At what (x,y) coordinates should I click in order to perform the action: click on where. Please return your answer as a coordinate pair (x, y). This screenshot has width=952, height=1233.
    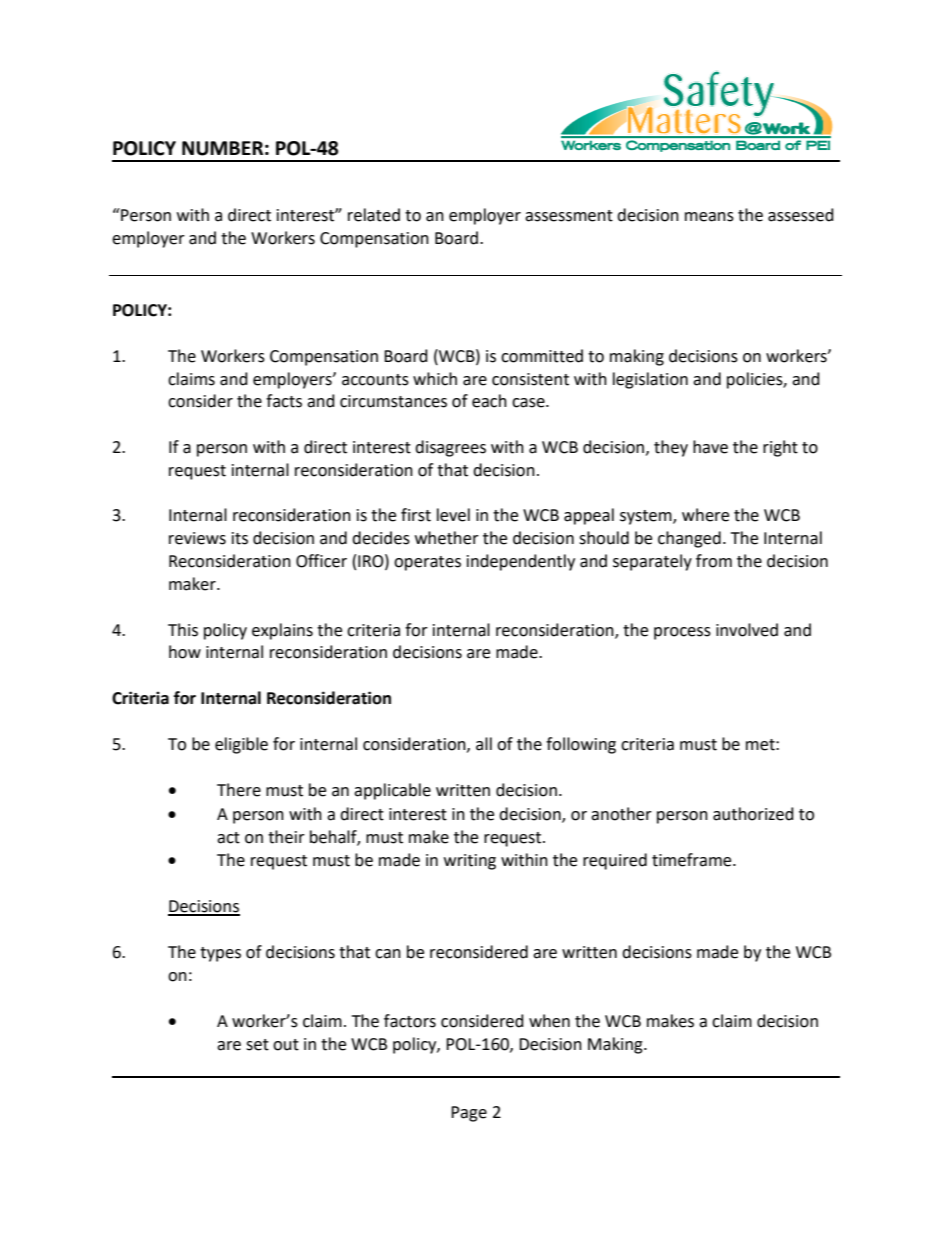
    Looking at the image, I should click on (705, 515).
